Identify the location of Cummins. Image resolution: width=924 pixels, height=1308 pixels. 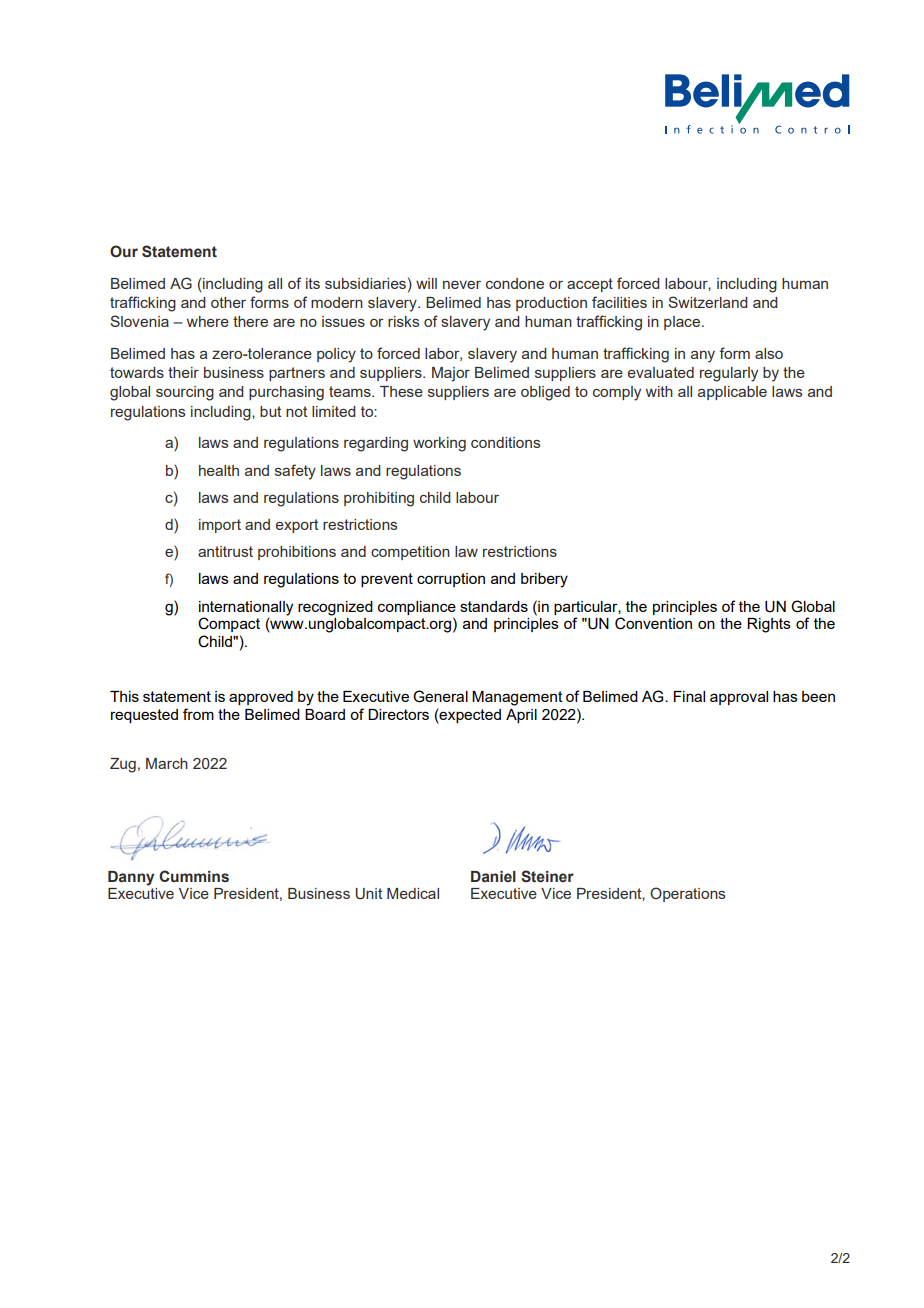
(194, 876).
